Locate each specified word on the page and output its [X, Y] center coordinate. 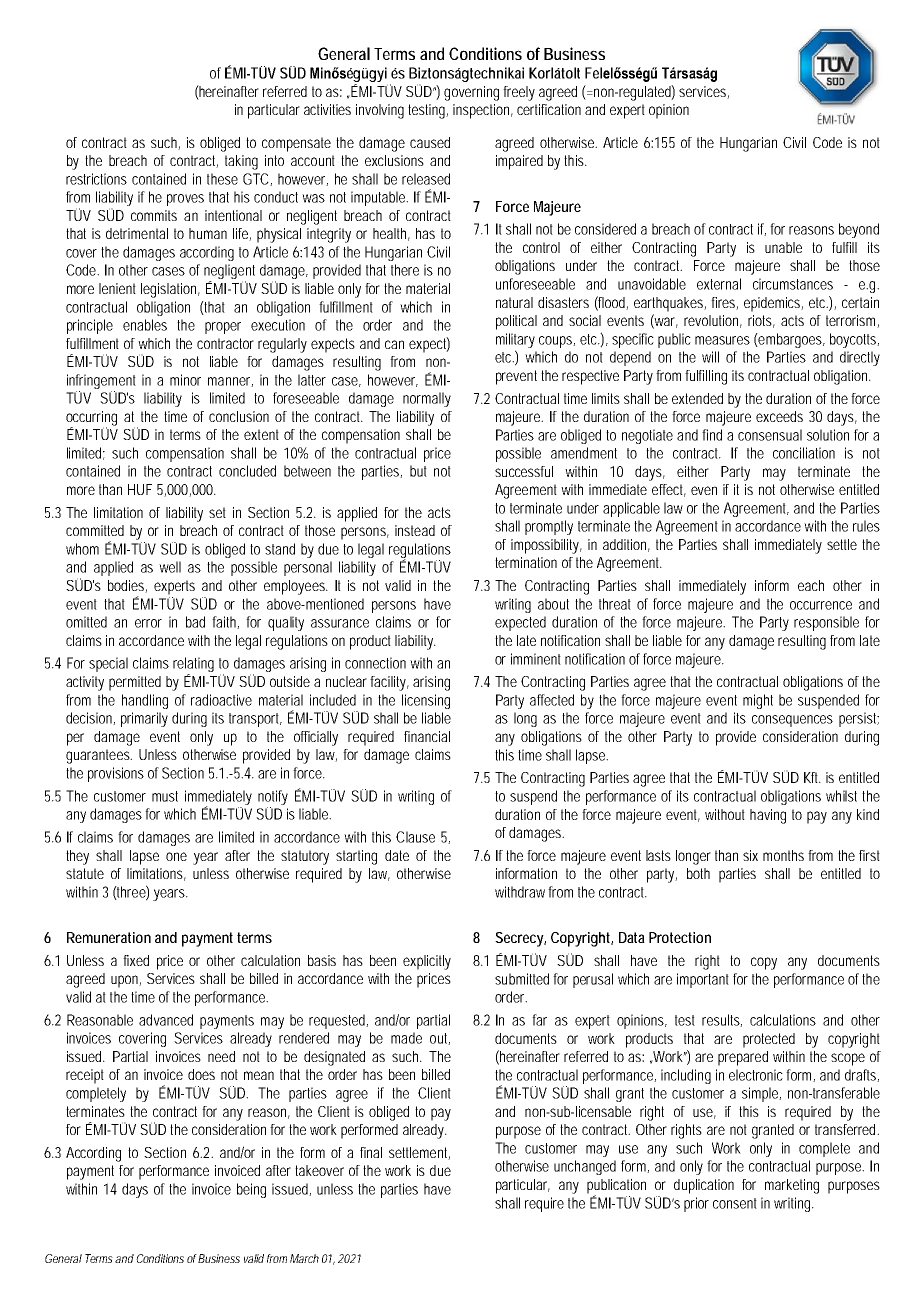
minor [185, 380]
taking [241, 162]
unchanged [585, 1167]
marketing [792, 1186]
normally [427, 399]
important [703, 980]
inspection [483, 111]
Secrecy [520, 939]
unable [783, 247]
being [251, 1190]
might [758, 701]
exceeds [779, 416]
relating [193, 666]
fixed [136, 960]
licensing [426, 701]
